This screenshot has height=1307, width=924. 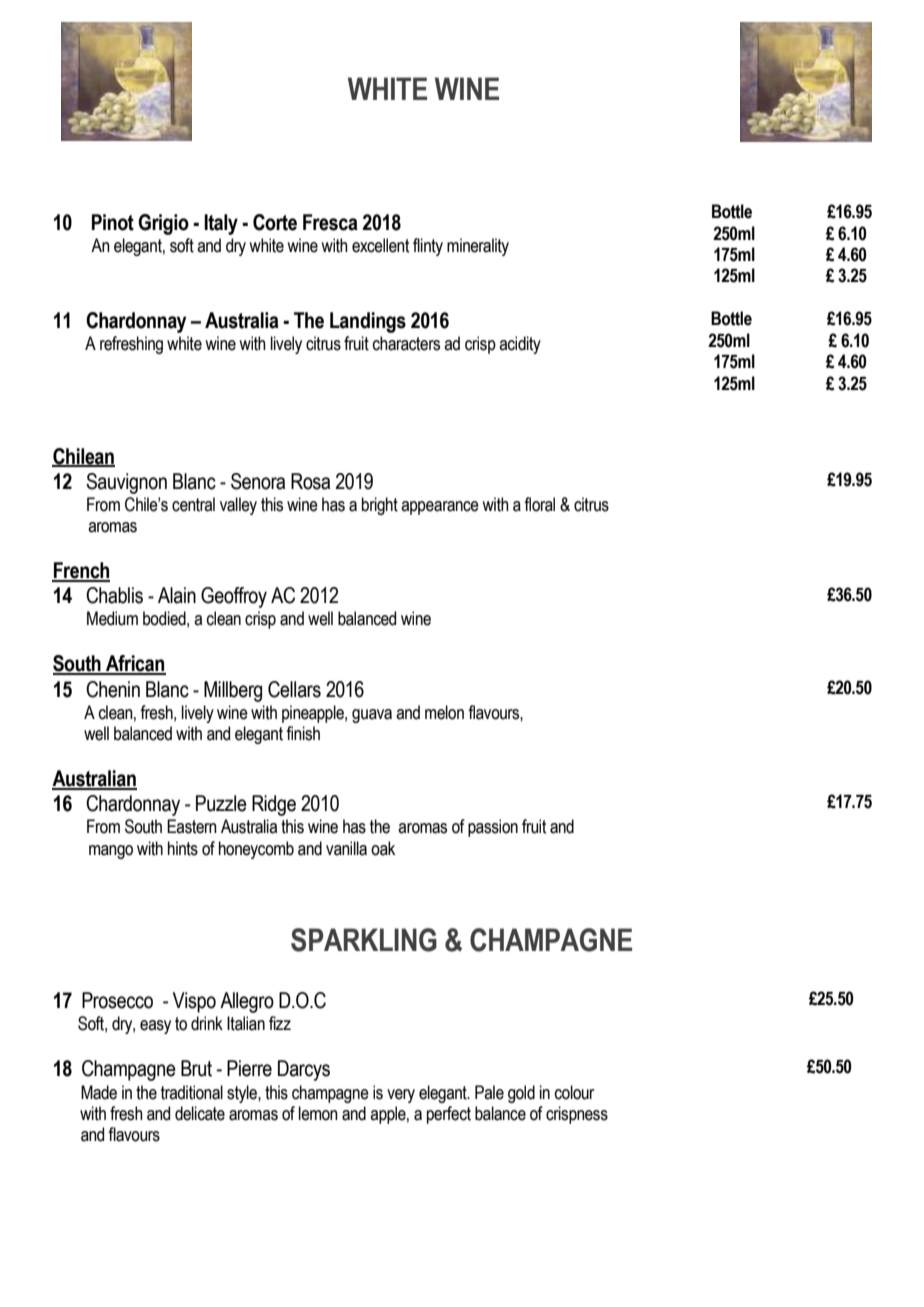 I want to click on Rosa, so click(x=310, y=481).
